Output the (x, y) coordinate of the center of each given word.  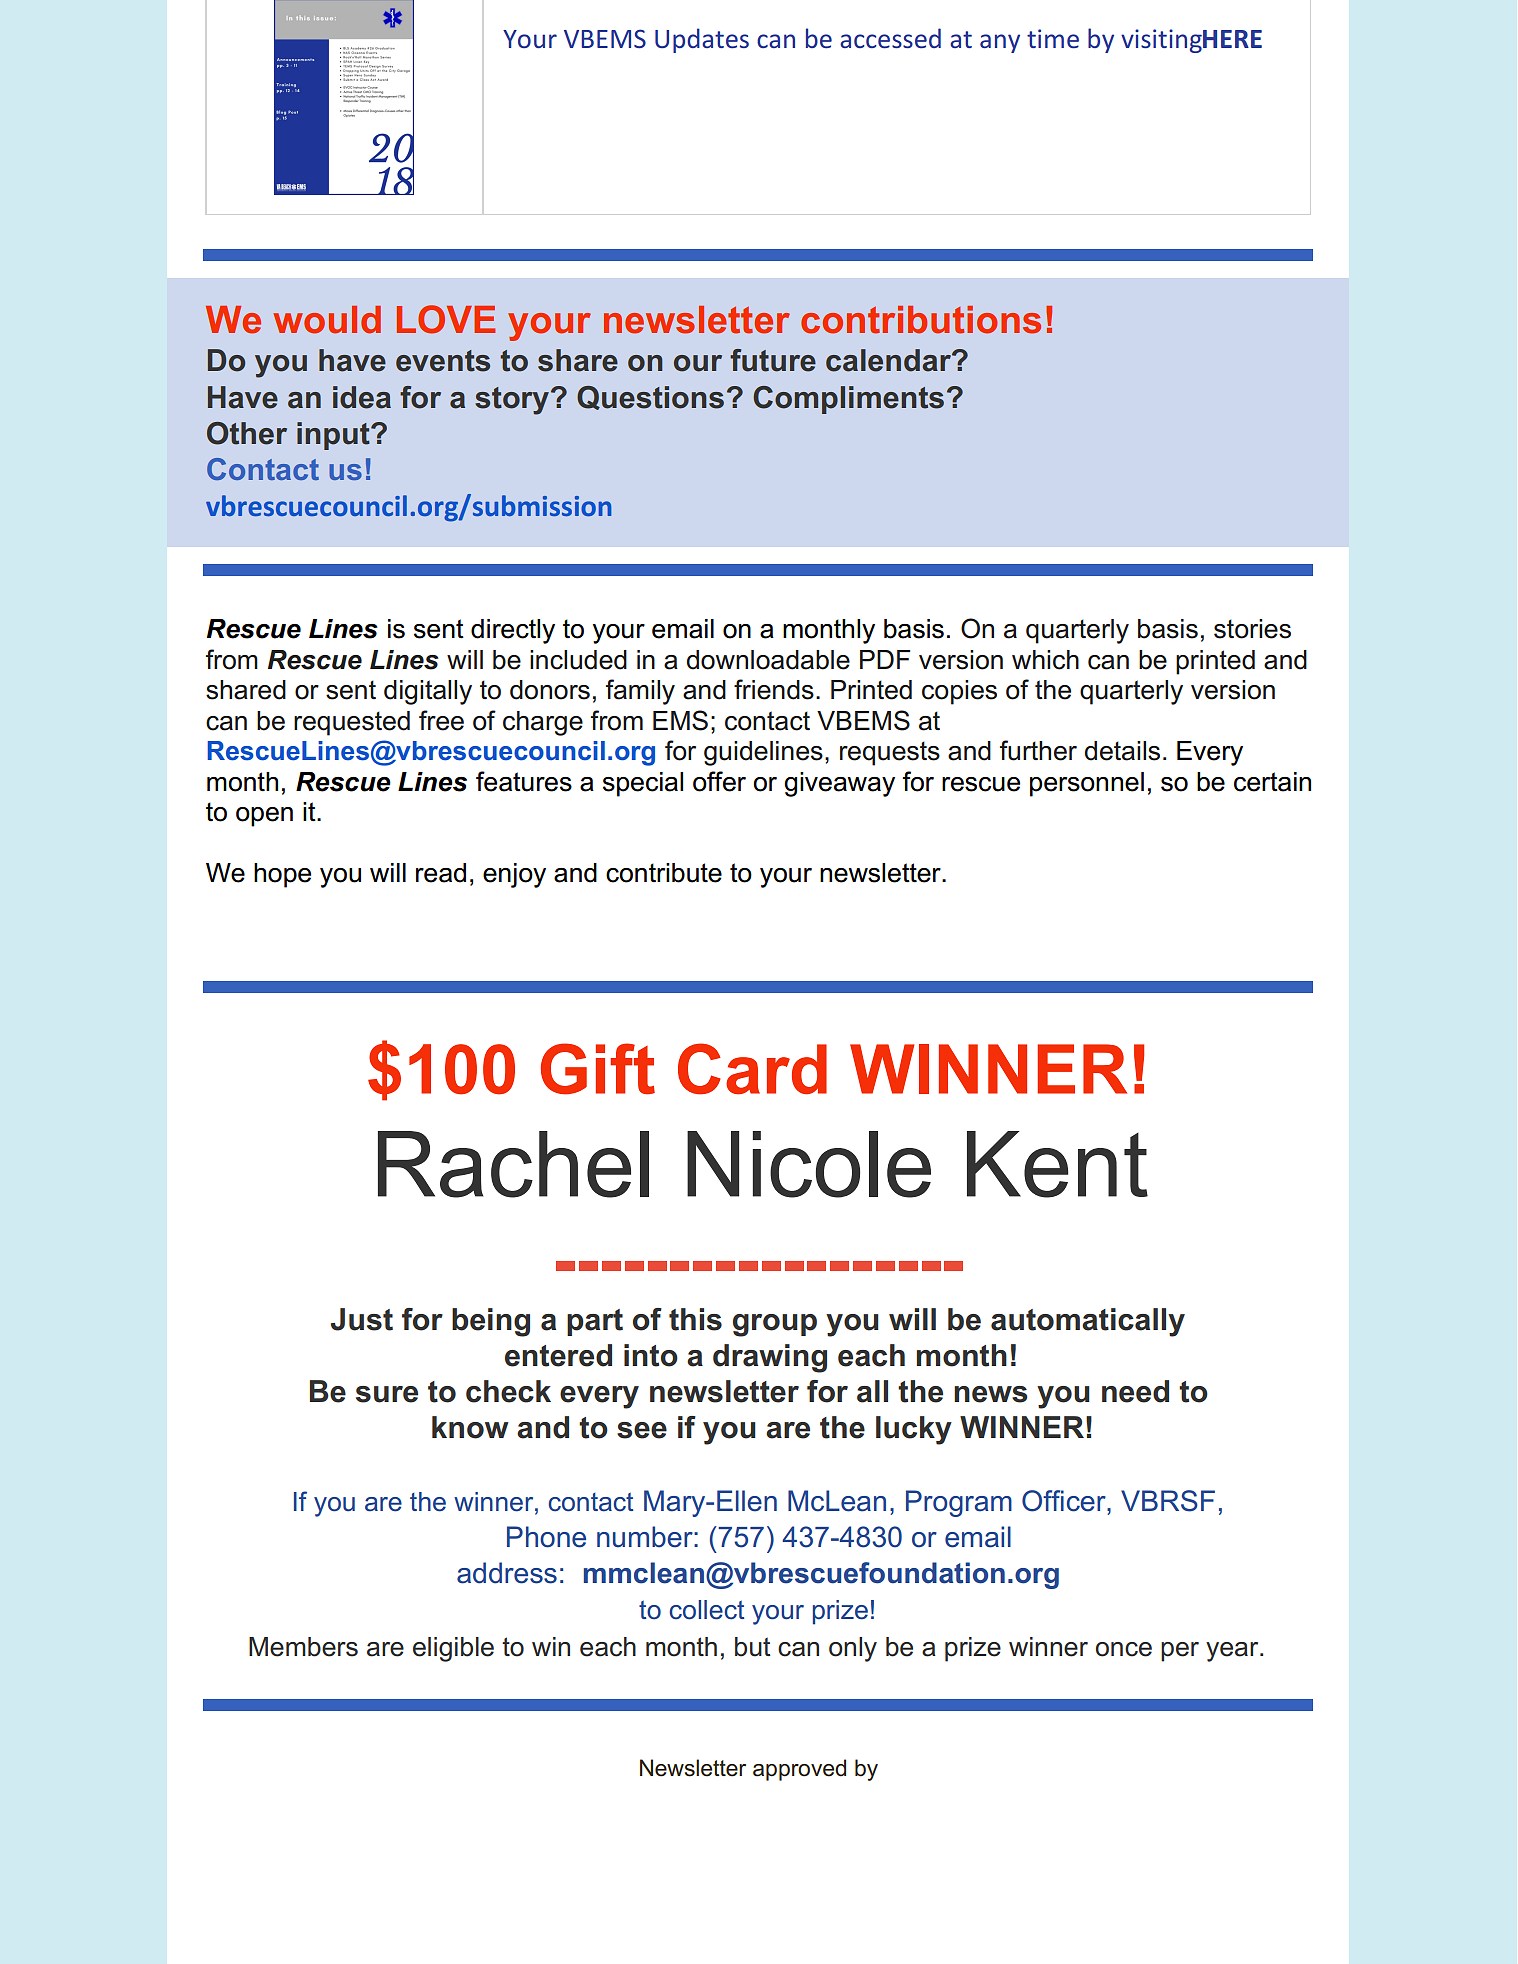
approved (799, 1770)
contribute (664, 873)
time (1053, 39)
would (327, 320)
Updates (702, 40)
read (441, 873)
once (1124, 1649)
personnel (1087, 784)
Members (303, 1647)
